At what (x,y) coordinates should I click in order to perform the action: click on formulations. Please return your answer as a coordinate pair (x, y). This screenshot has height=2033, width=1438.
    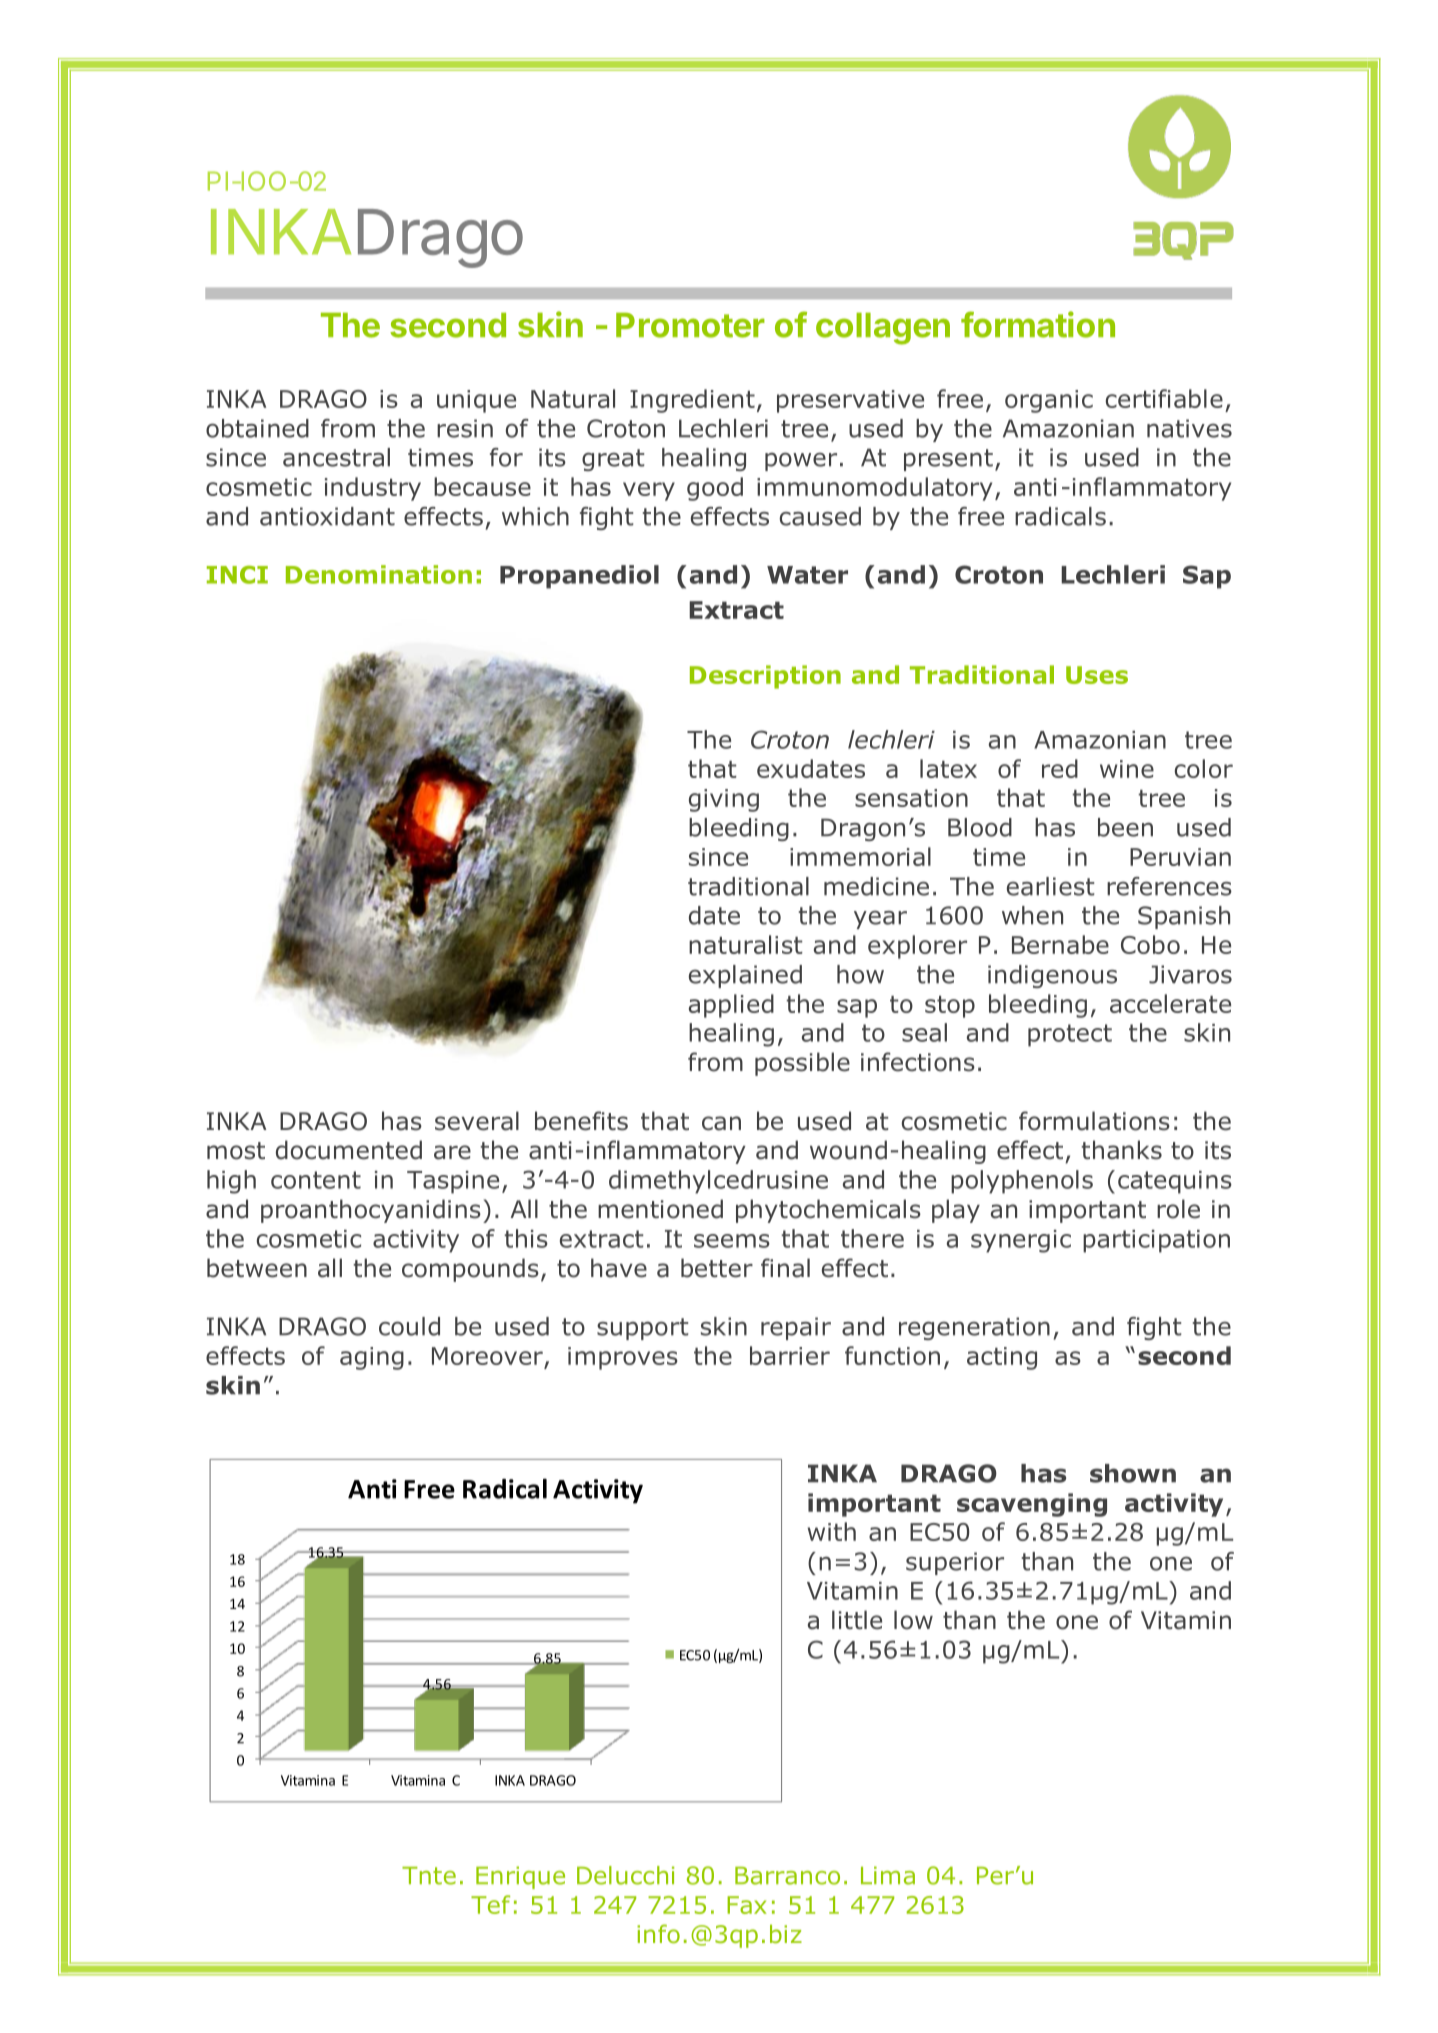
    Looking at the image, I should click on (1094, 1121).
